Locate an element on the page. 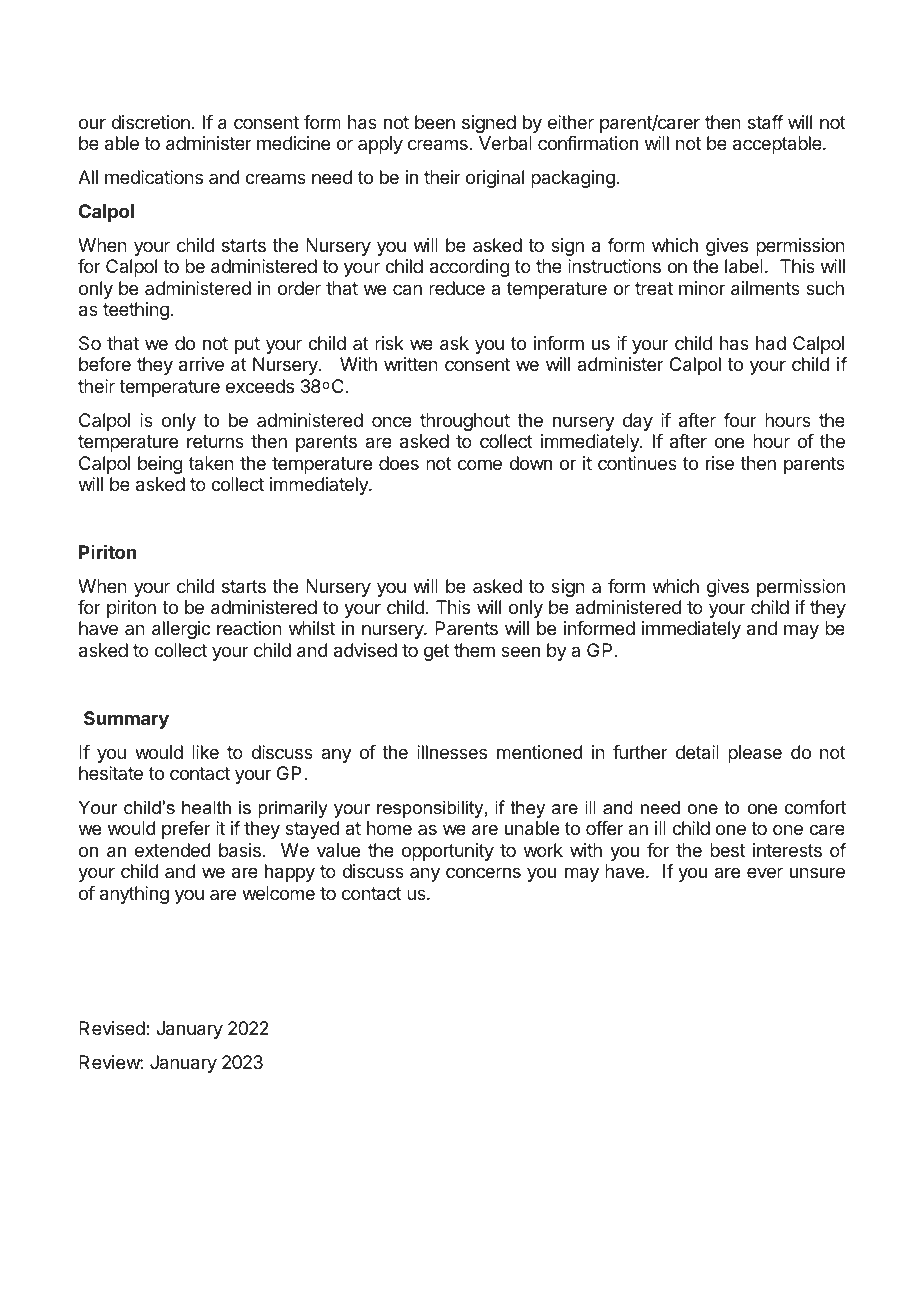  like is located at coordinates (205, 752).
